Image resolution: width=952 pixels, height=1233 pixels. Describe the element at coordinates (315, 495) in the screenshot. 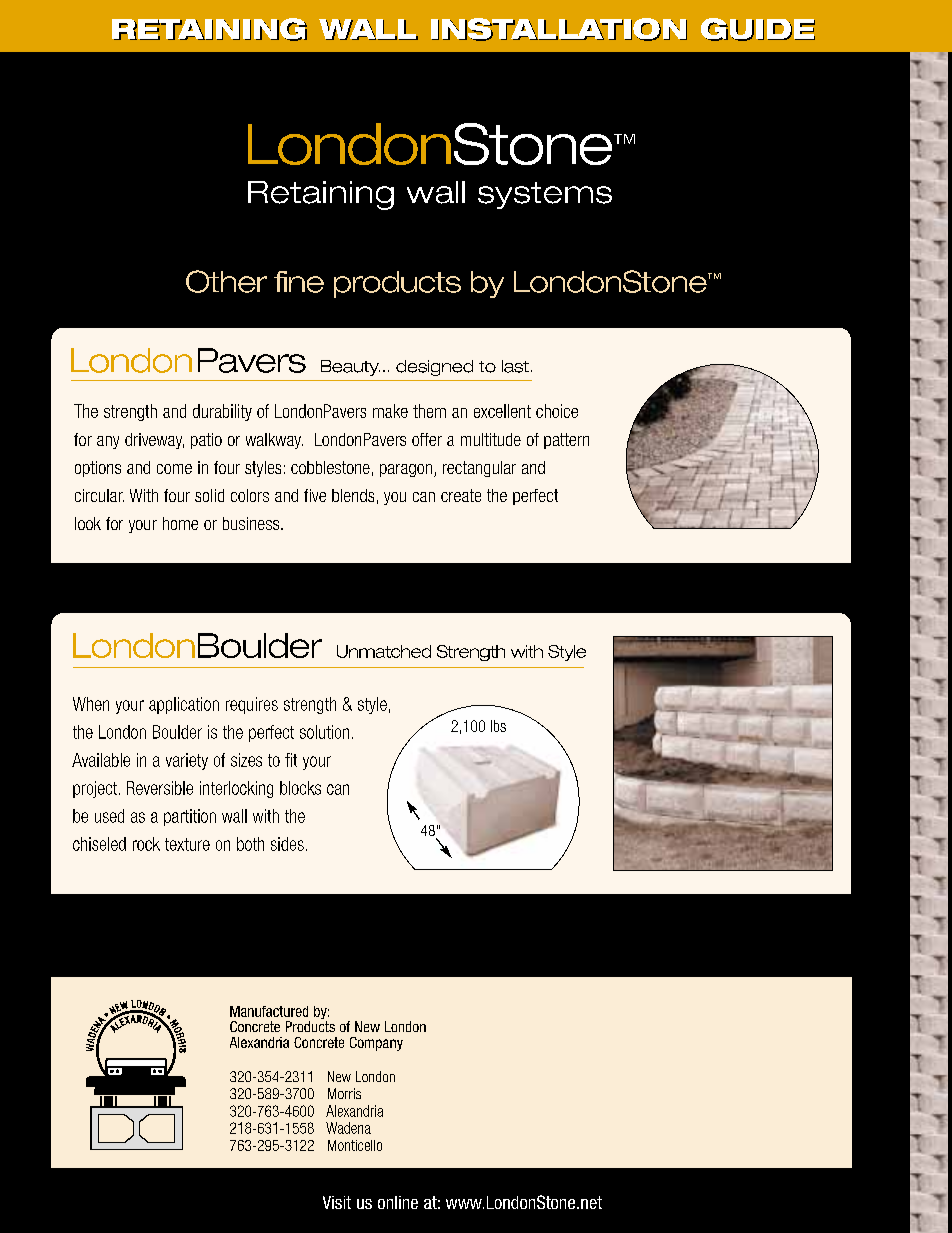

I see `five` at that location.
